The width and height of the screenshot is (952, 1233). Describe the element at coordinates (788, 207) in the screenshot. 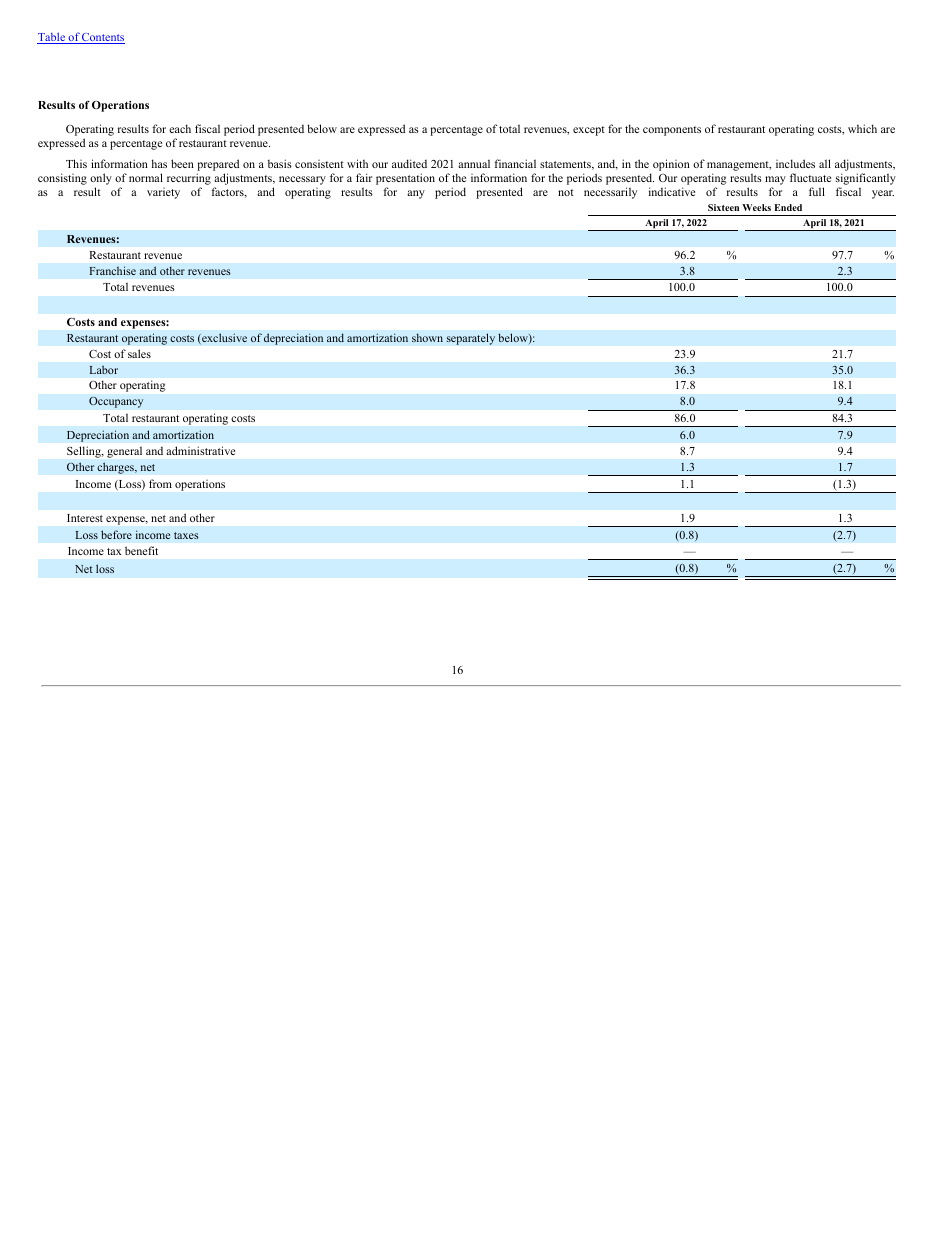

I see `Ended` at that location.
